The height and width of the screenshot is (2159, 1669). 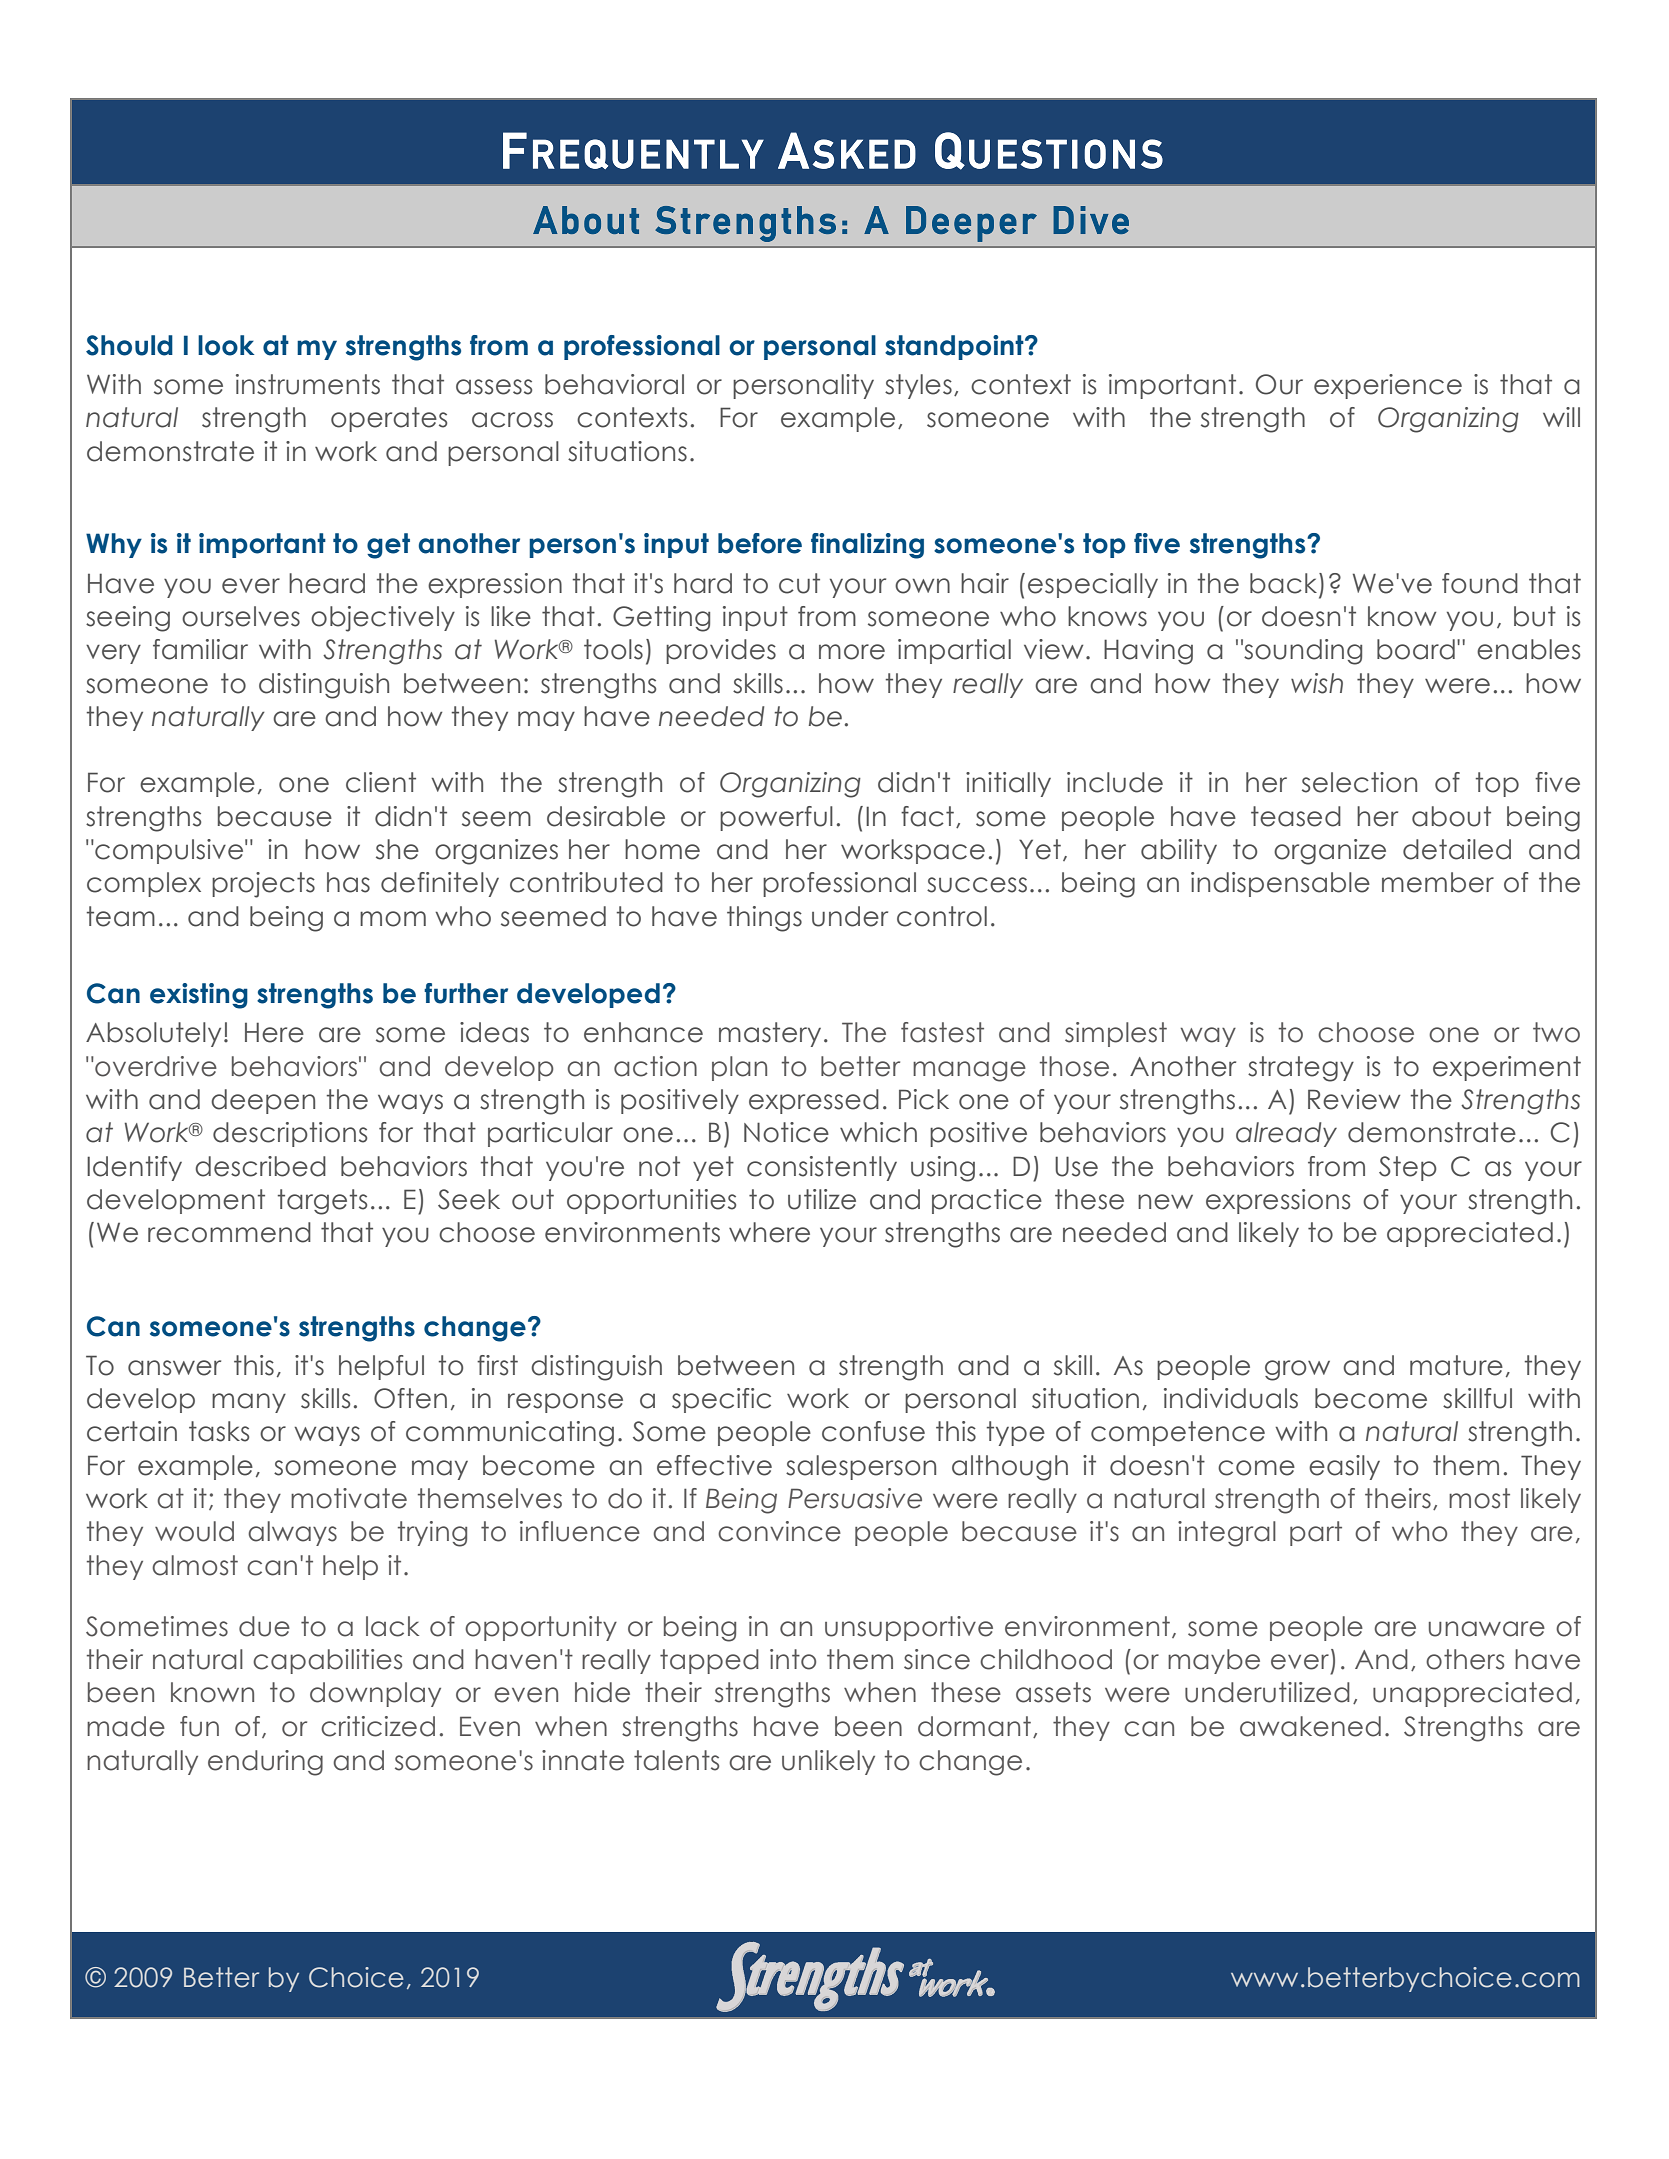 What do you see at coordinates (249, 1403) in the screenshot?
I see `many` at bounding box center [249, 1403].
